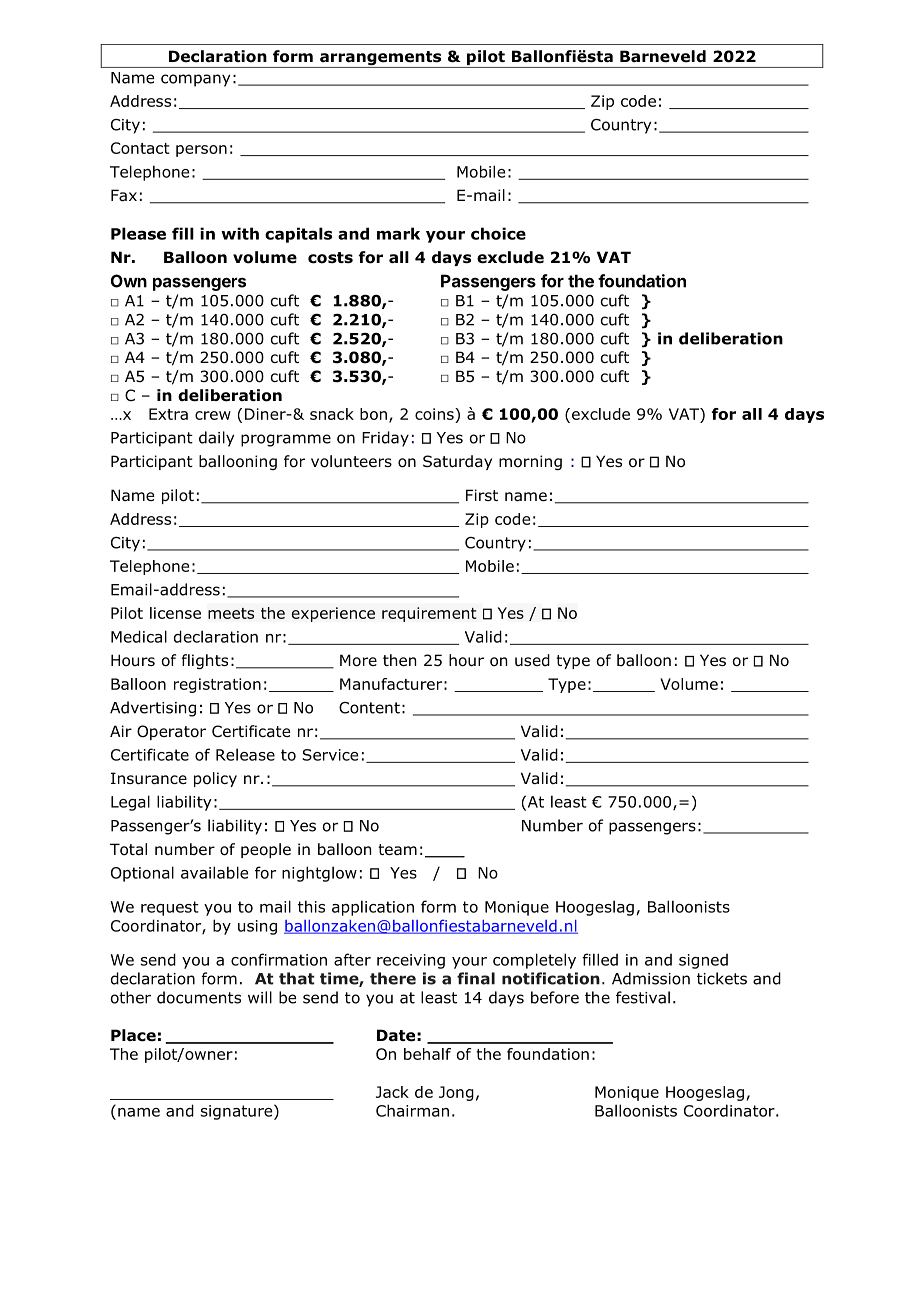  I want to click on requirement, so click(429, 614).
